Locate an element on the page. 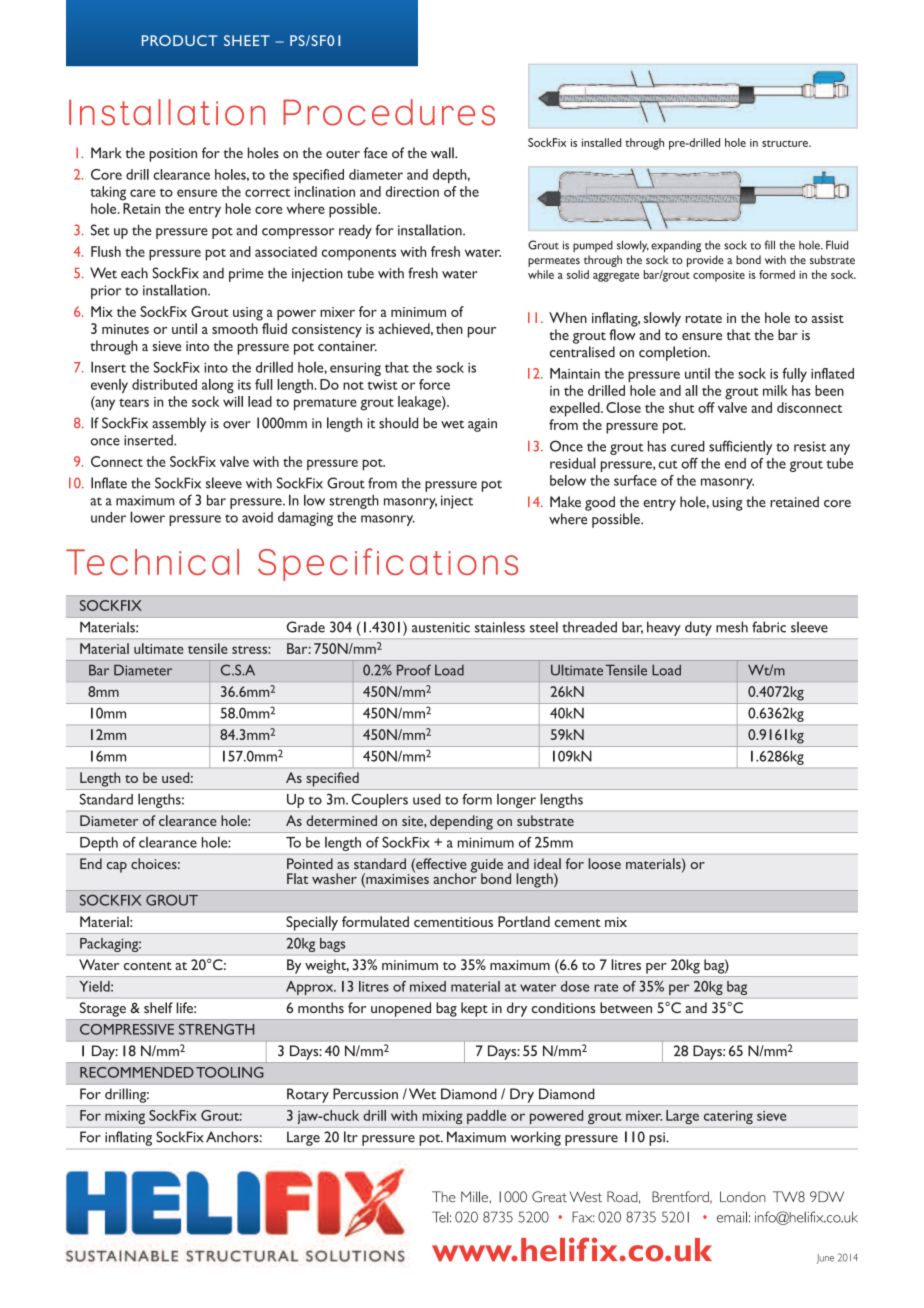  Procedures is located at coordinates (389, 112).
